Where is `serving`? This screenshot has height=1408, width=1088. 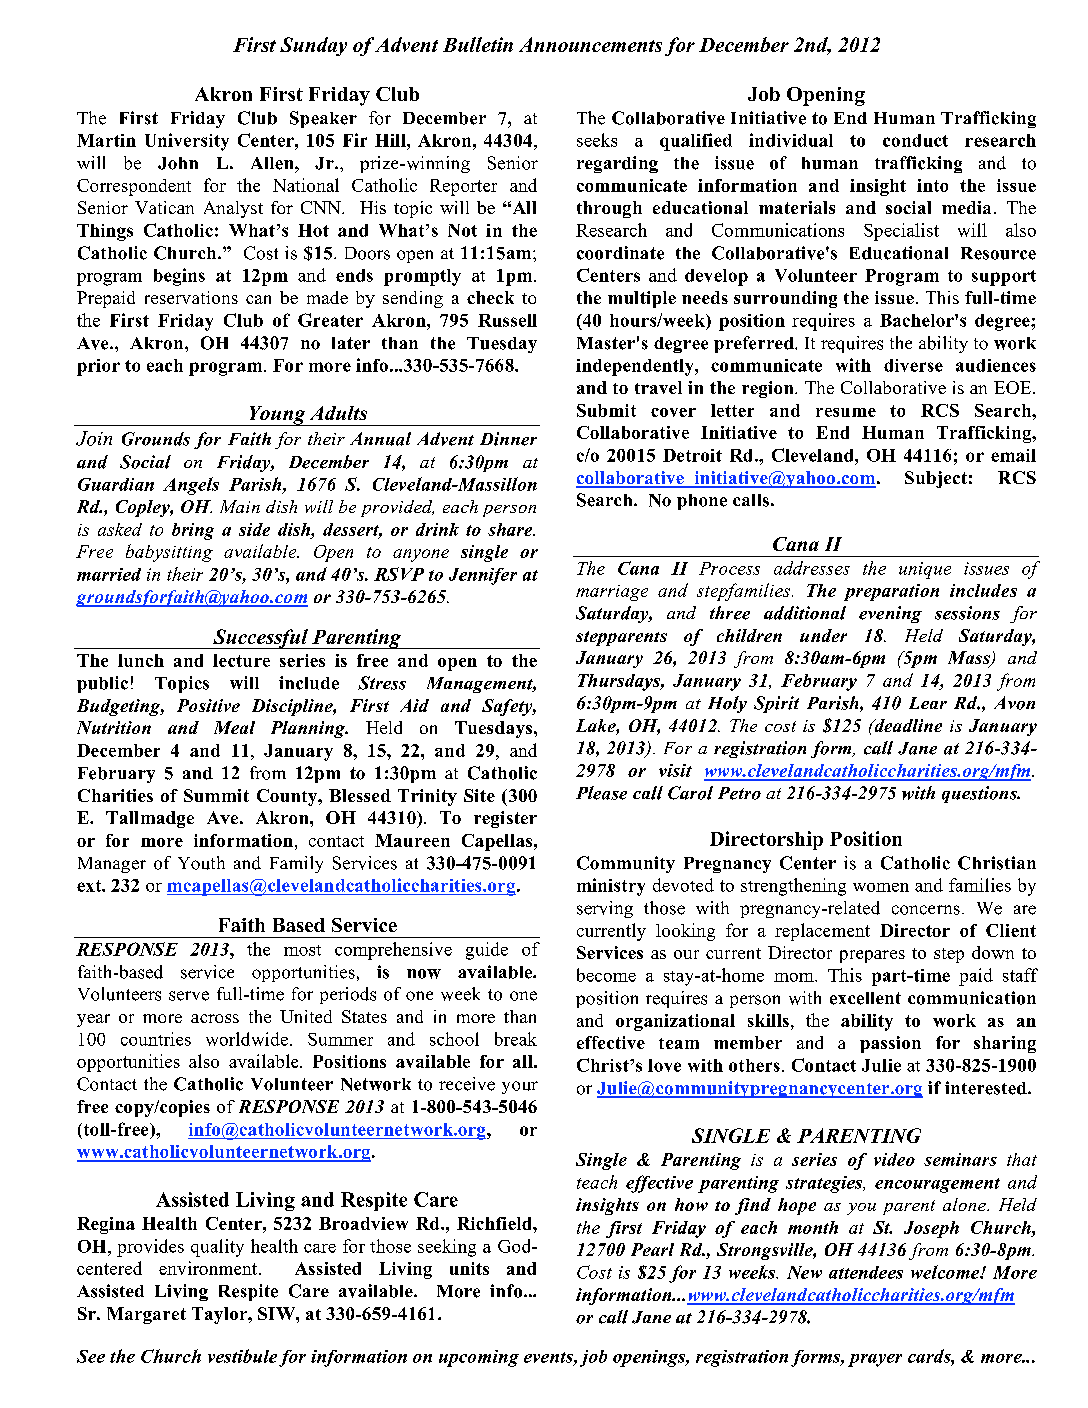 serving is located at coordinates (605, 909).
